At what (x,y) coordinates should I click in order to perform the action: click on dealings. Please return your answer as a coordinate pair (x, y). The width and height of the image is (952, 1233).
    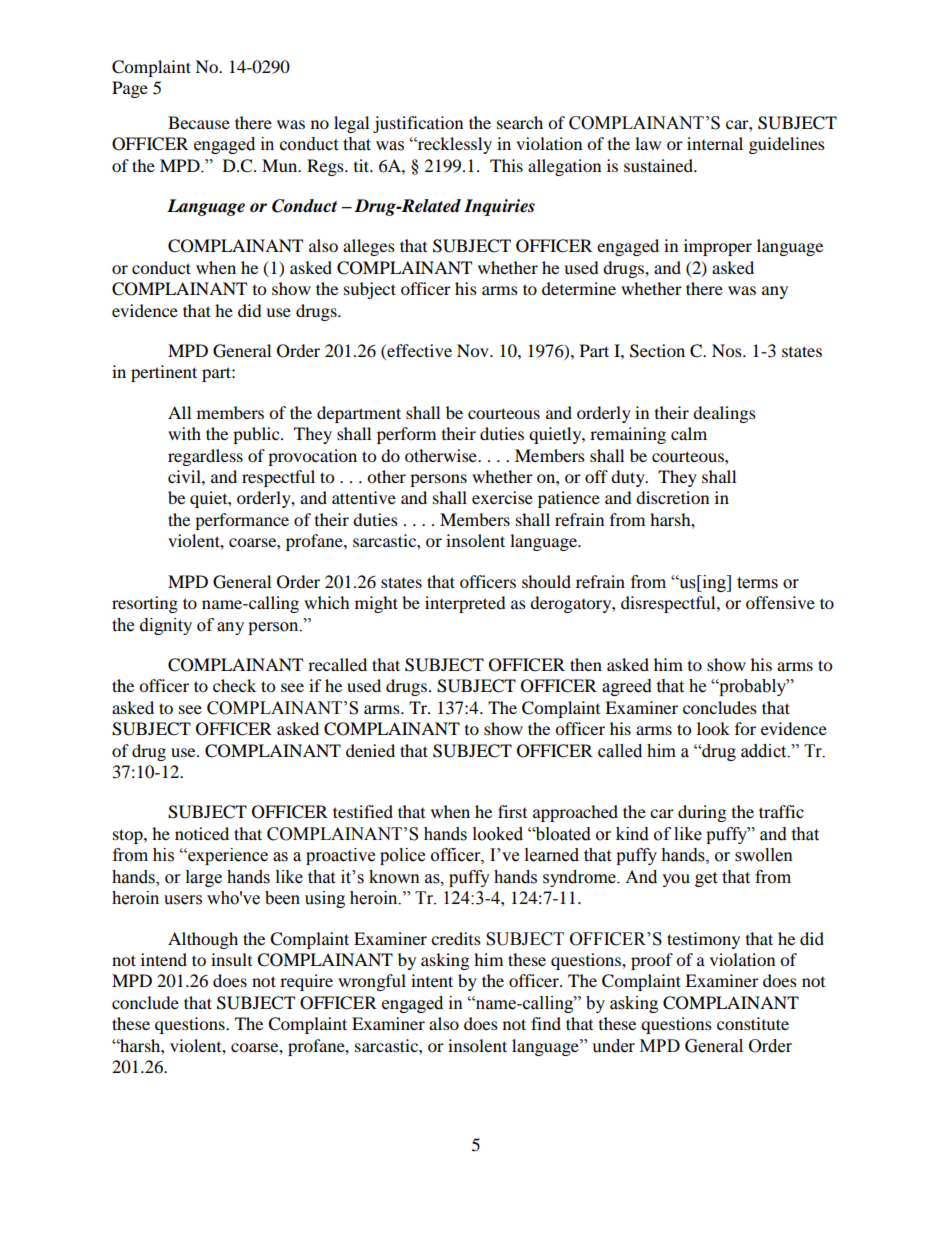
    Looking at the image, I should click on (724, 414).
